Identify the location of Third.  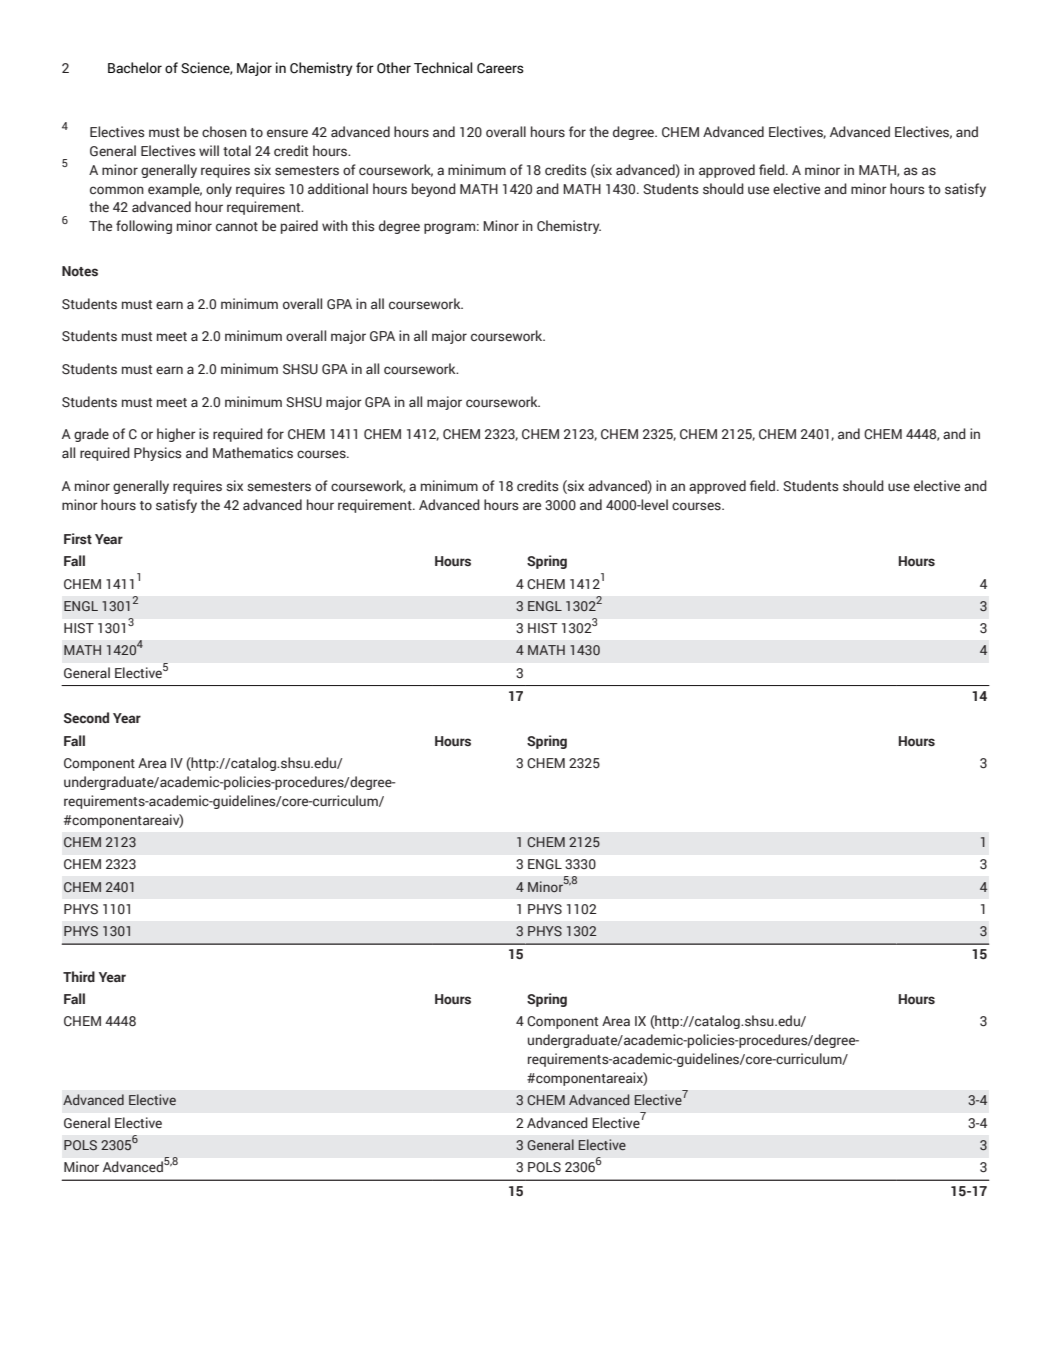
(79, 976).
